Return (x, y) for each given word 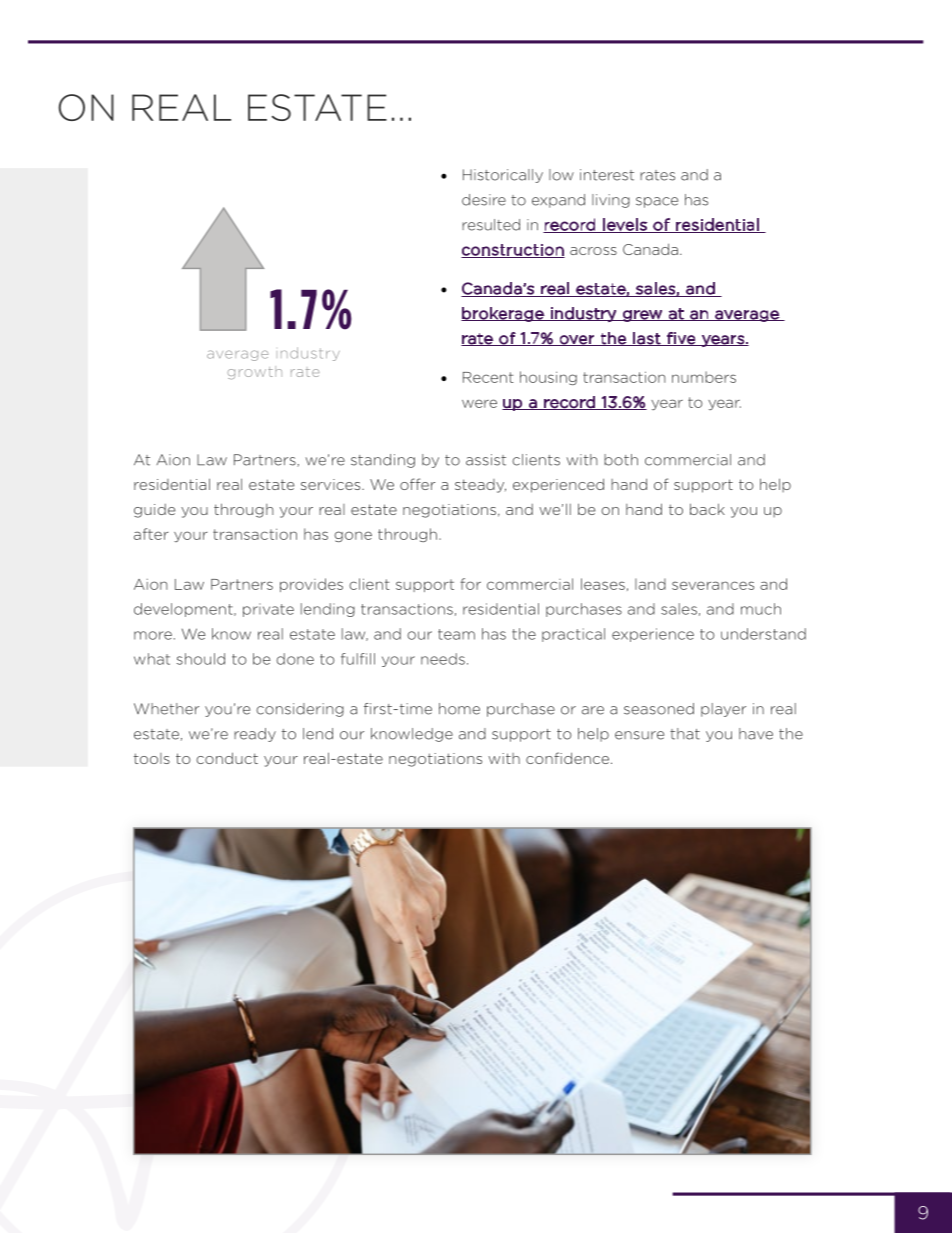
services (332, 484)
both (621, 460)
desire (484, 200)
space (657, 202)
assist (486, 460)
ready (255, 735)
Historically (503, 176)
